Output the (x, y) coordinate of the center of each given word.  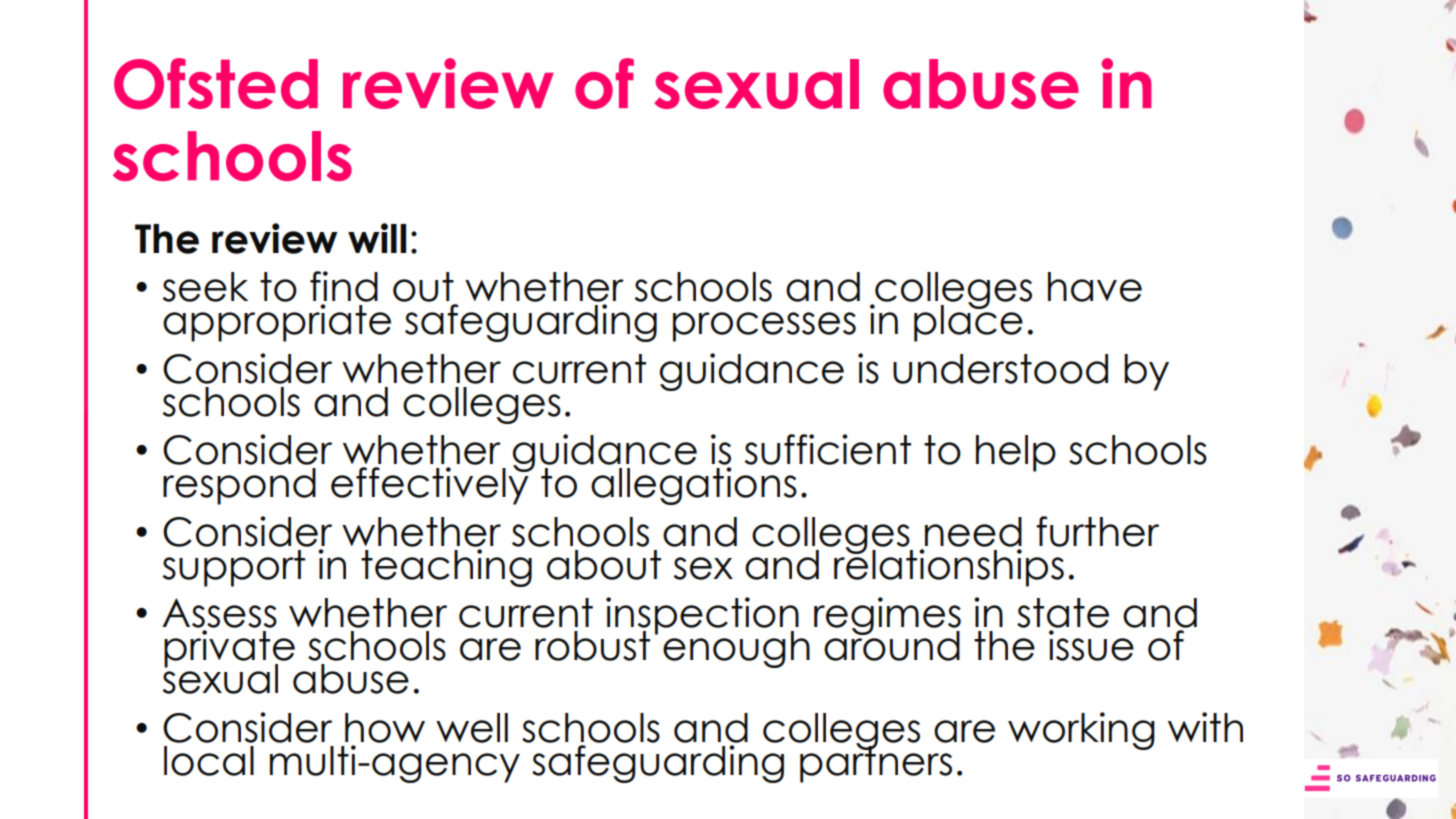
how (385, 728)
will (377, 238)
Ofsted (216, 84)
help (1016, 453)
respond (239, 486)
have (1095, 287)
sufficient (828, 449)
